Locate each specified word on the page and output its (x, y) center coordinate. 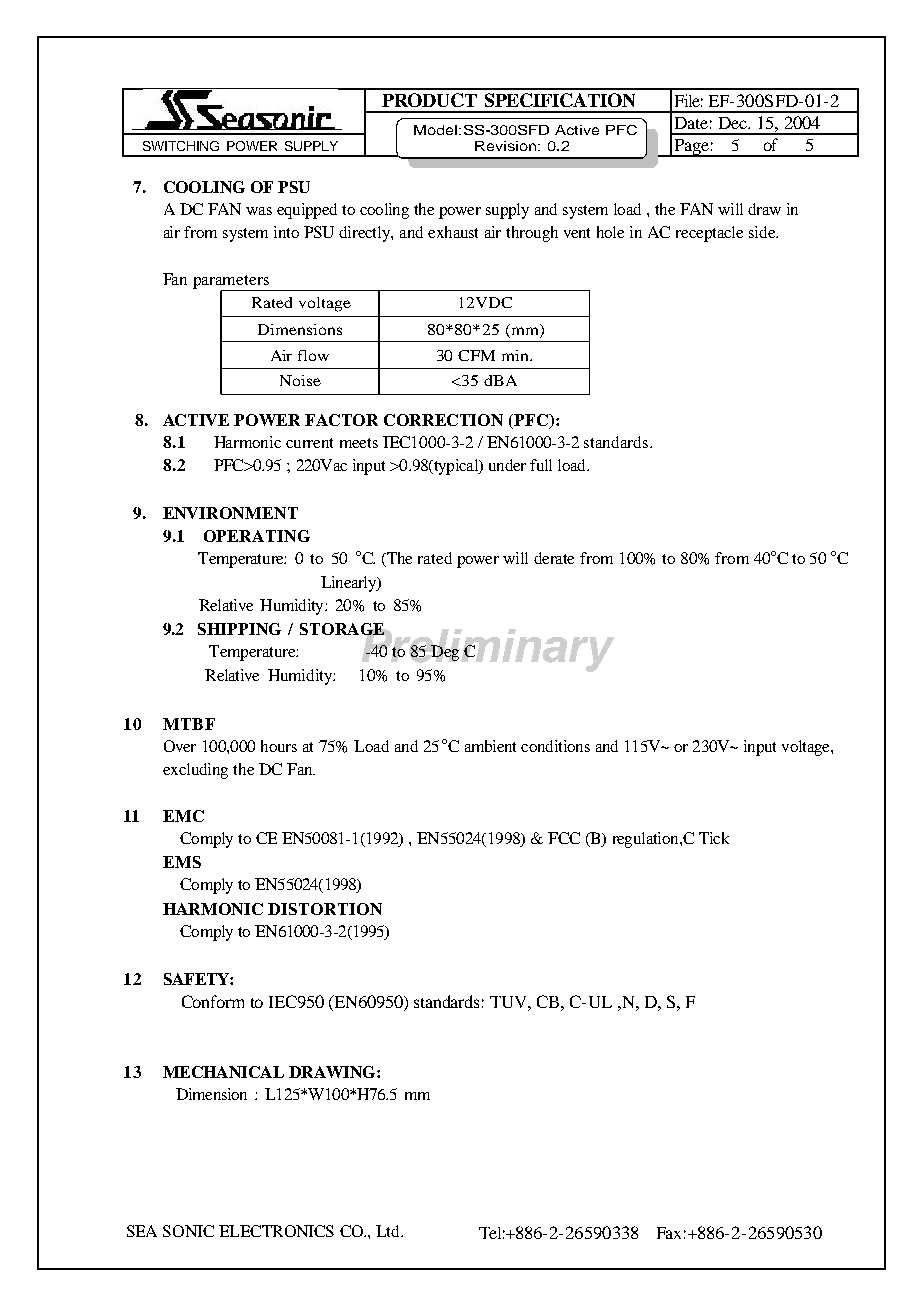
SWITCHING (181, 146)
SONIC (188, 1231)
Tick (714, 838)
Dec (734, 123)
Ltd (389, 1231)
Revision (507, 146)
